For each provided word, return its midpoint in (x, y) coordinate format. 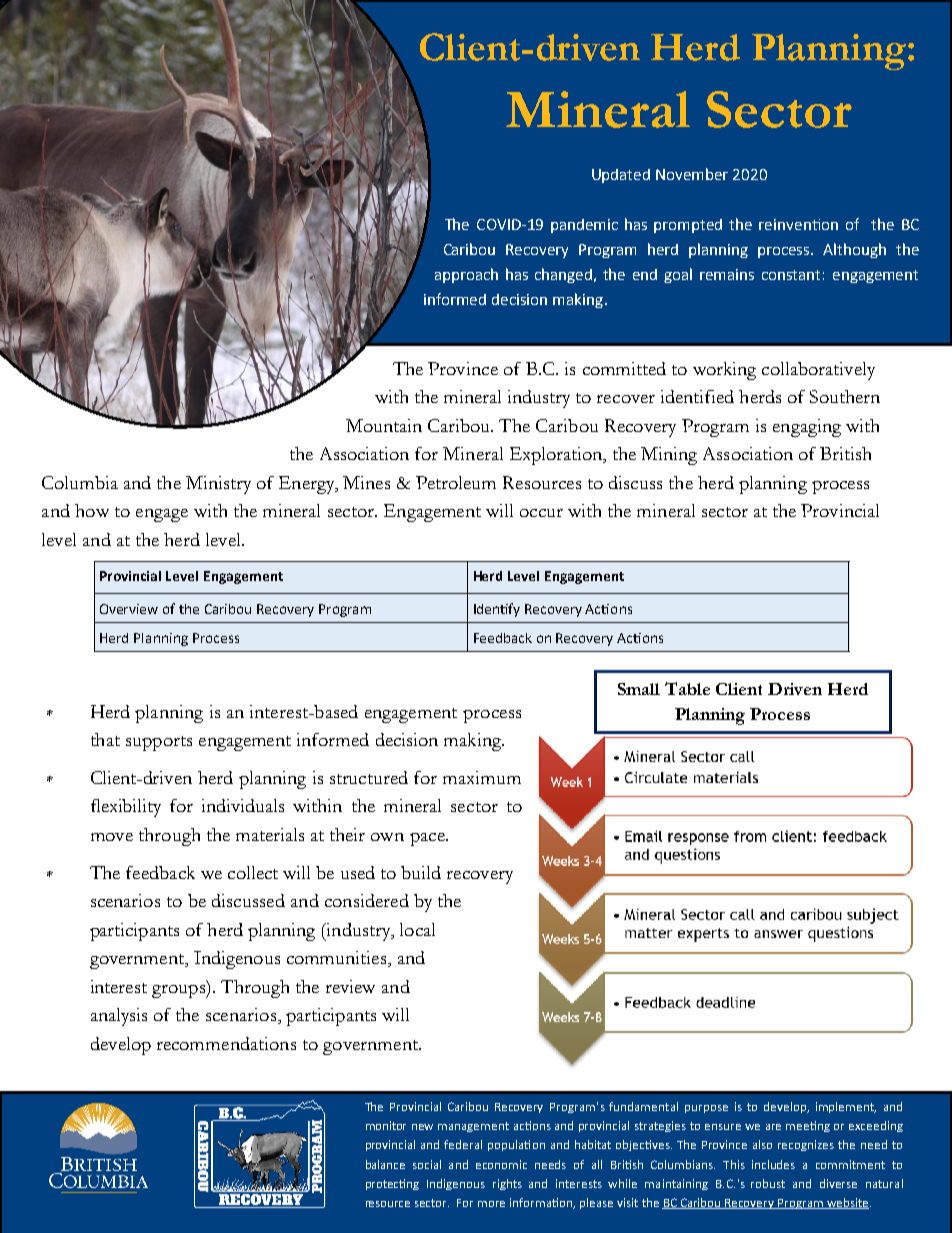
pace (428, 839)
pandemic (584, 226)
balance (385, 1164)
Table (687, 688)
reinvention (798, 224)
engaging (807, 428)
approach (466, 275)
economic (501, 1164)
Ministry (218, 485)
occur (541, 513)
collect (253, 872)
